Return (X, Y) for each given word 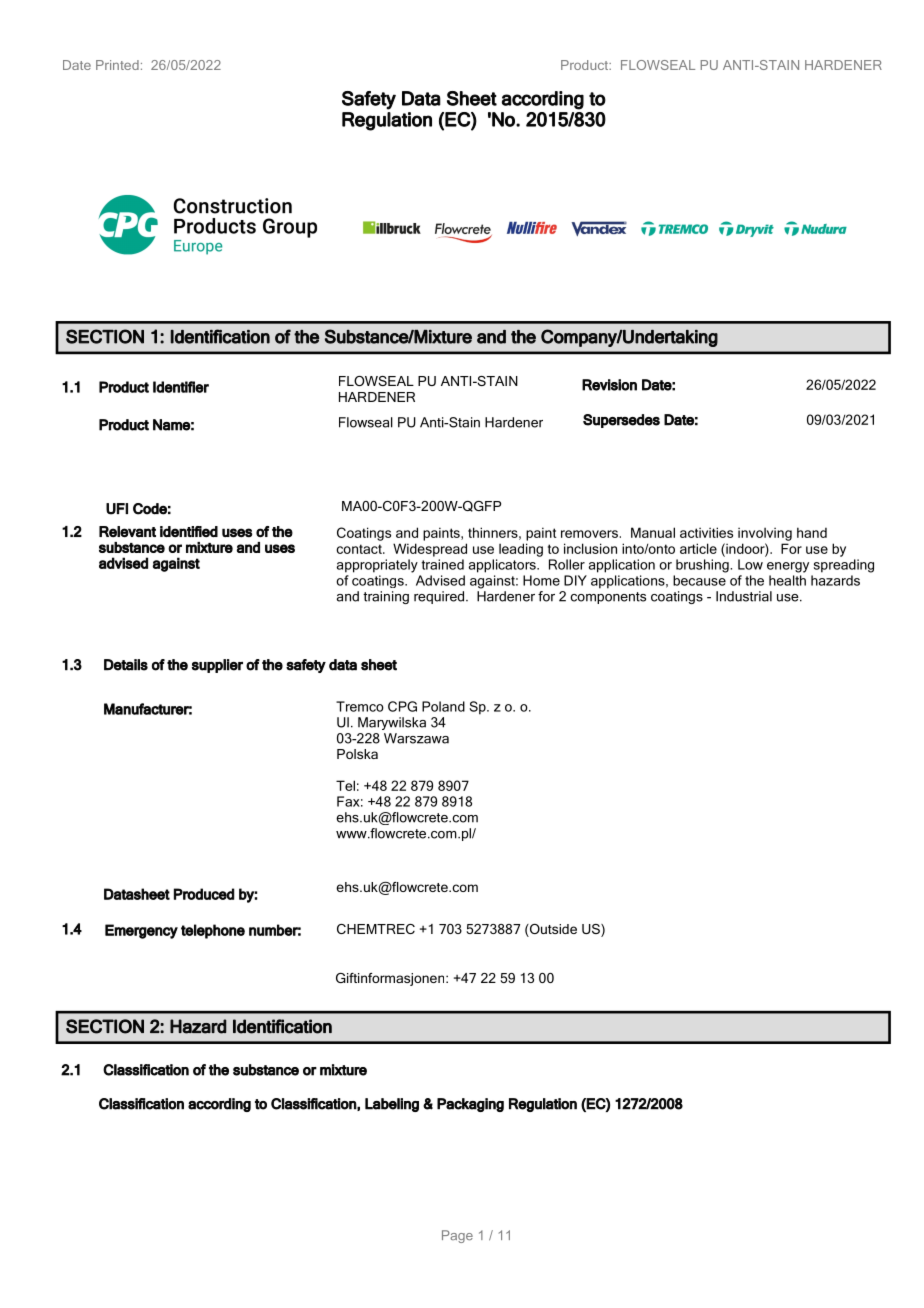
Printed (117, 65)
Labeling (392, 1105)
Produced (204, 894)
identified (189, 531)
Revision (609, 385)
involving (765, 534)
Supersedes (621, 421)
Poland (443, 706)
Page (457, 1236)
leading (521, 550)
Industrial (744, 596)
